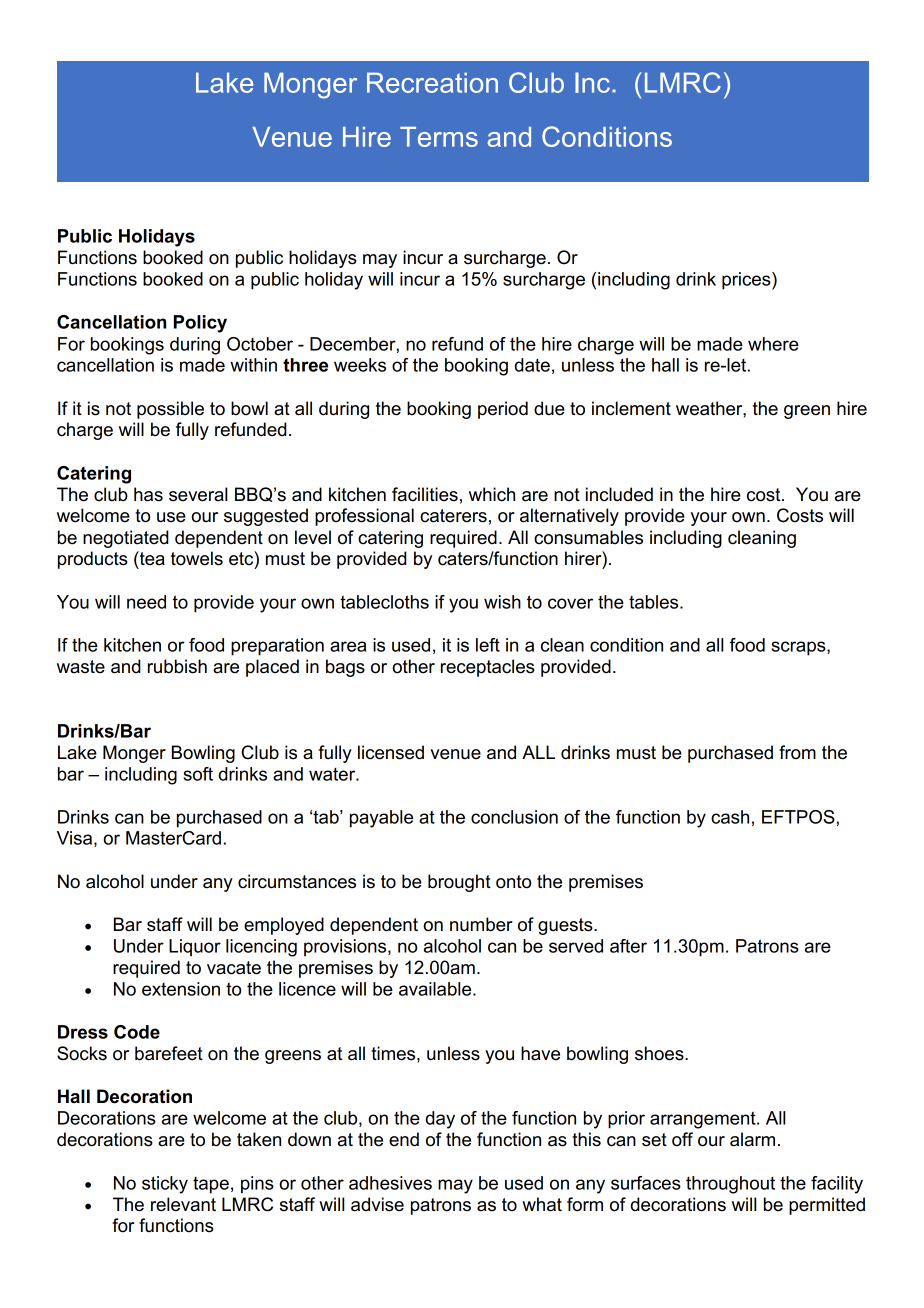 This screenshot has width=924, height=1308. Describe the element at coordinates (165, 1185) in the screenshot. I see `sticky` at that location.
